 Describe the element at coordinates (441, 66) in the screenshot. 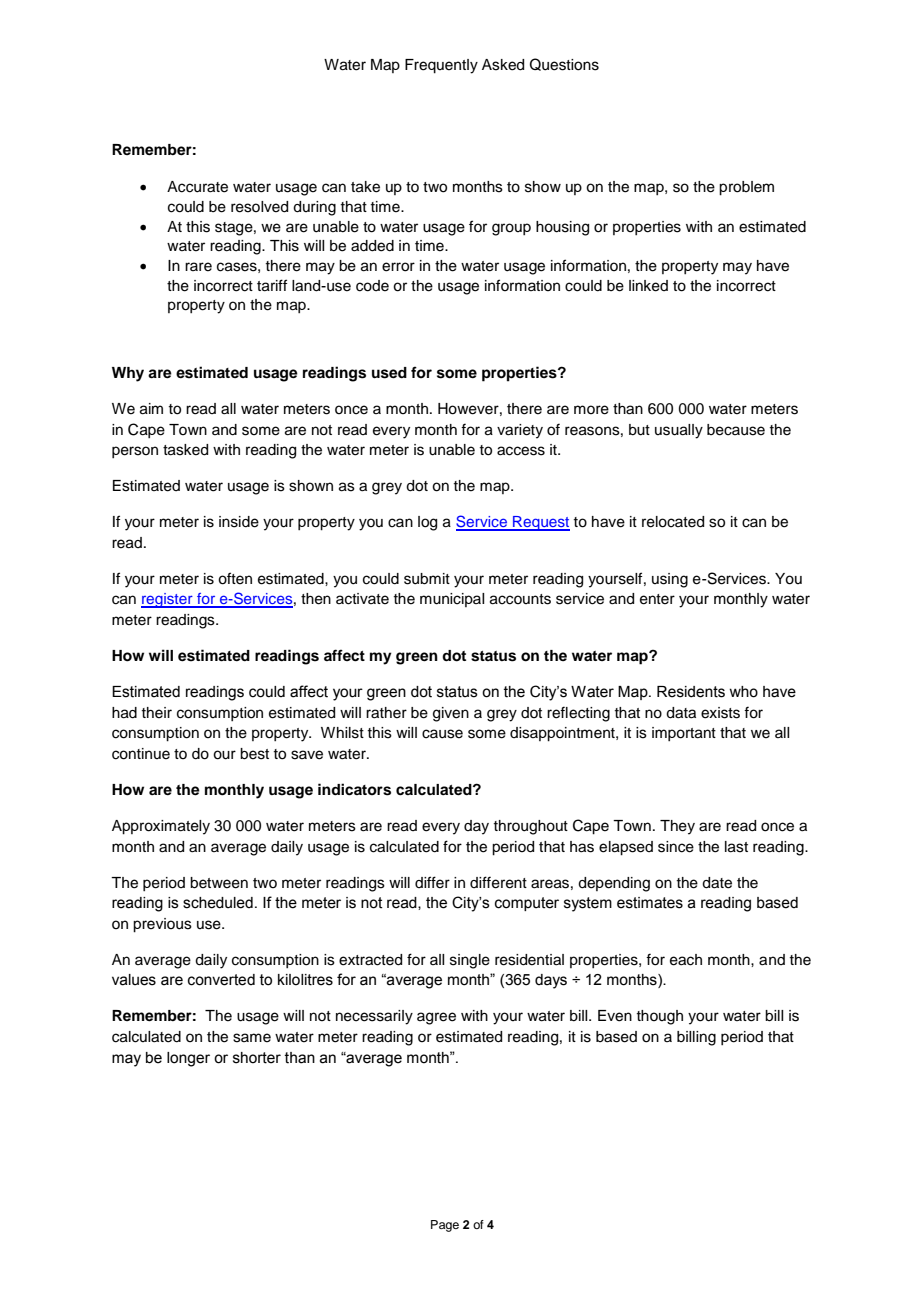

I see `Frequently` at that location.
